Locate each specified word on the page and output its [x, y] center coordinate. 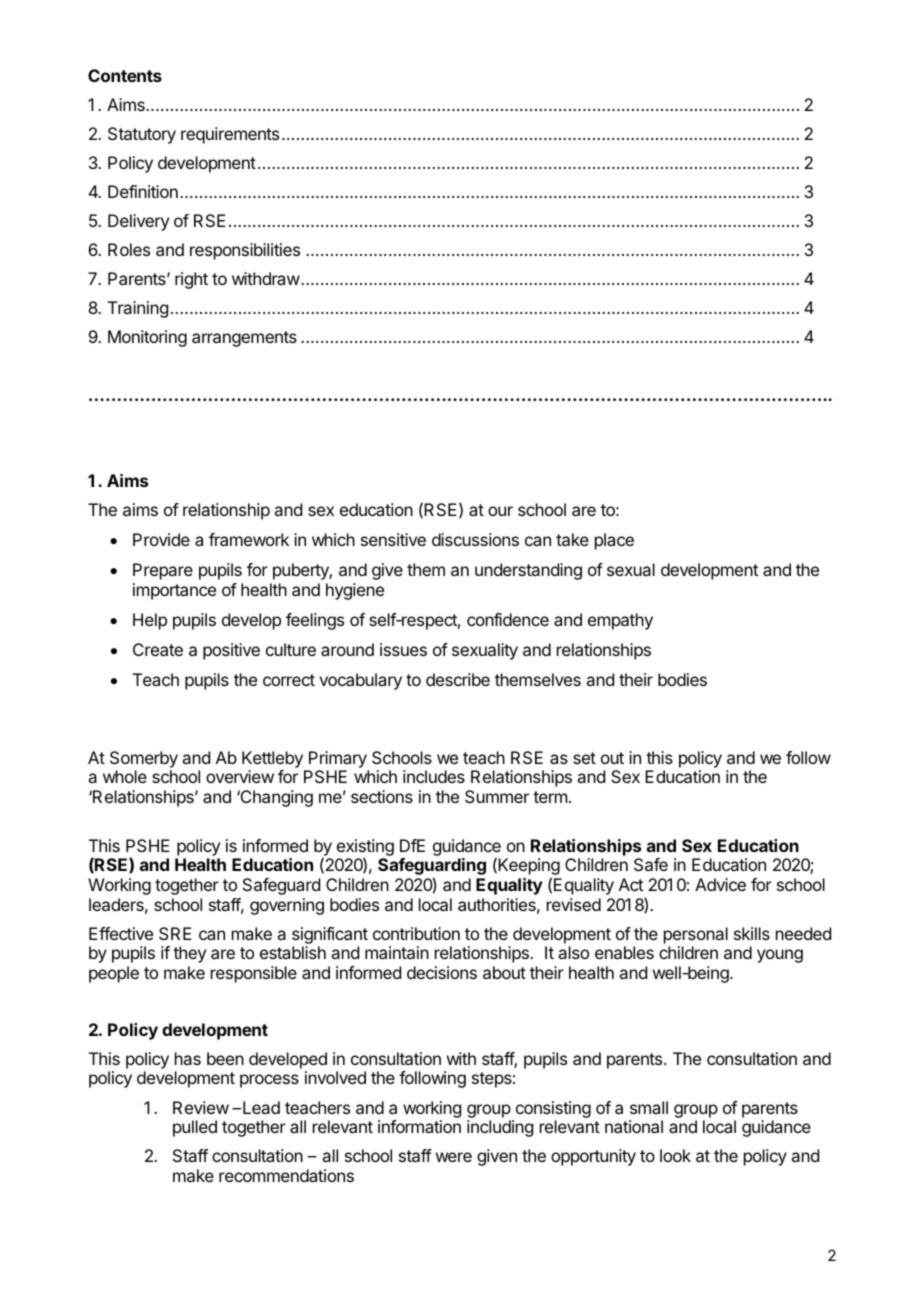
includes [434, 776]
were [454, 1157]
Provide [161, 539]
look [675, 1155]
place [614, 541]
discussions [475, 539]
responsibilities [245, 251]
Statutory [142, 135]
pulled [195, 1128]
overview [240, 776]
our [500, 511]
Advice [720, 884]
